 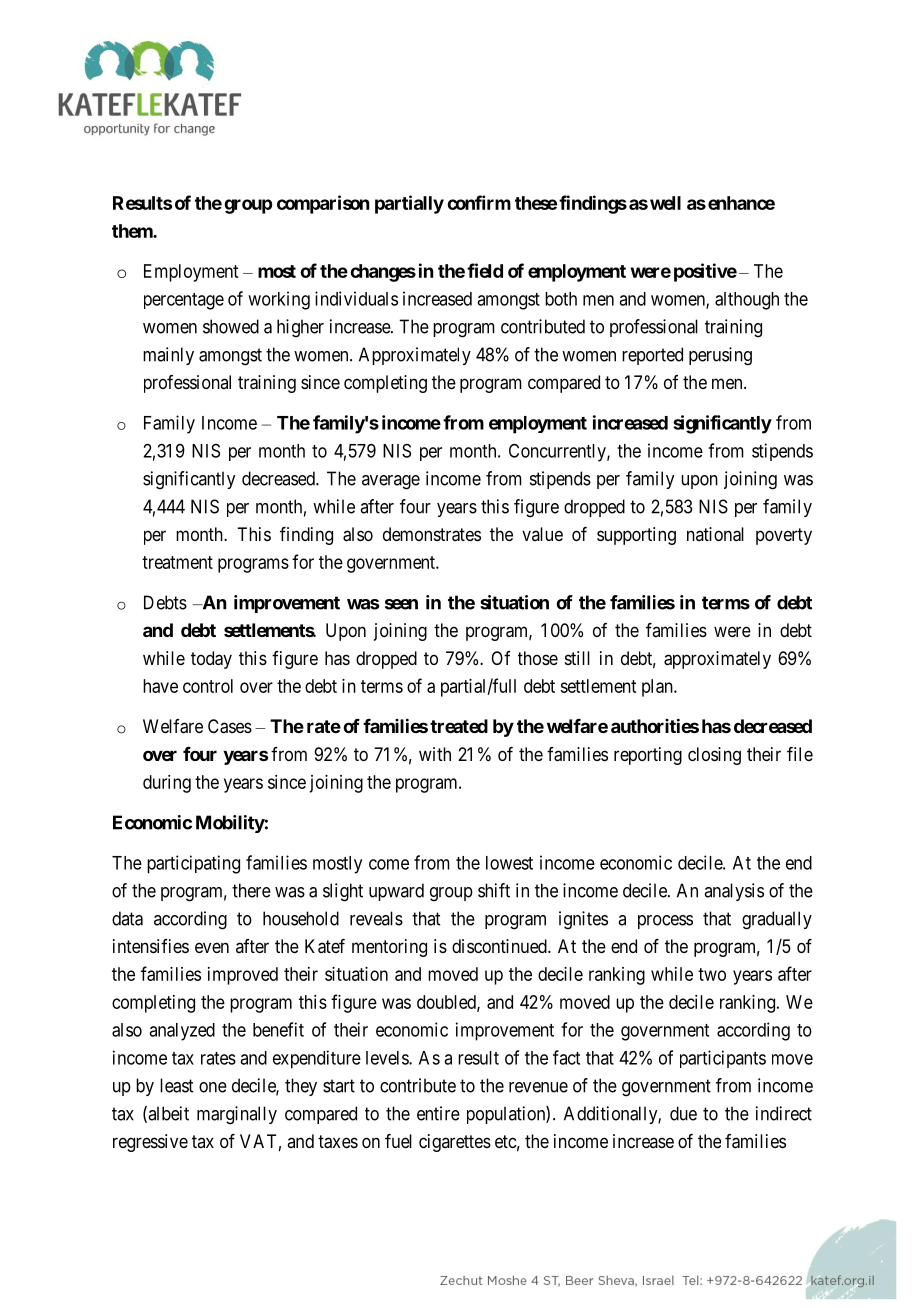 I want to click on treated, so click(x=459, y=726).
